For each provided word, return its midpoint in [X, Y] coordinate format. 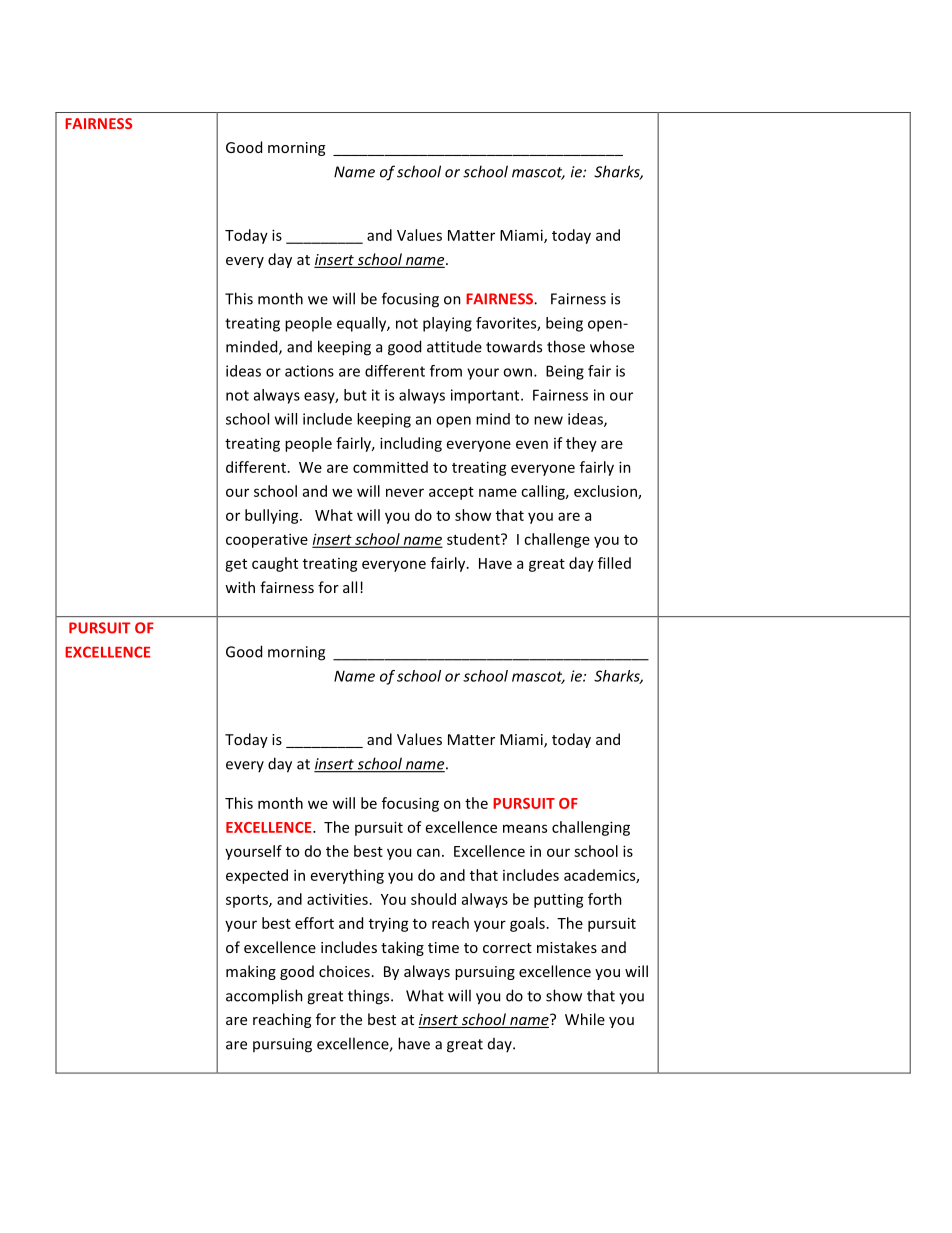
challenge [557, 540]
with [240, 587]
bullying [273, 516]
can [428, 852]
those [566, 346]
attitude [454, 346]
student [474, 539]
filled [614, 563]
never [405, 492]
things [370, 997]
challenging [591, 828]
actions [309, 371]
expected [257, 876]
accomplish [264, 997]
